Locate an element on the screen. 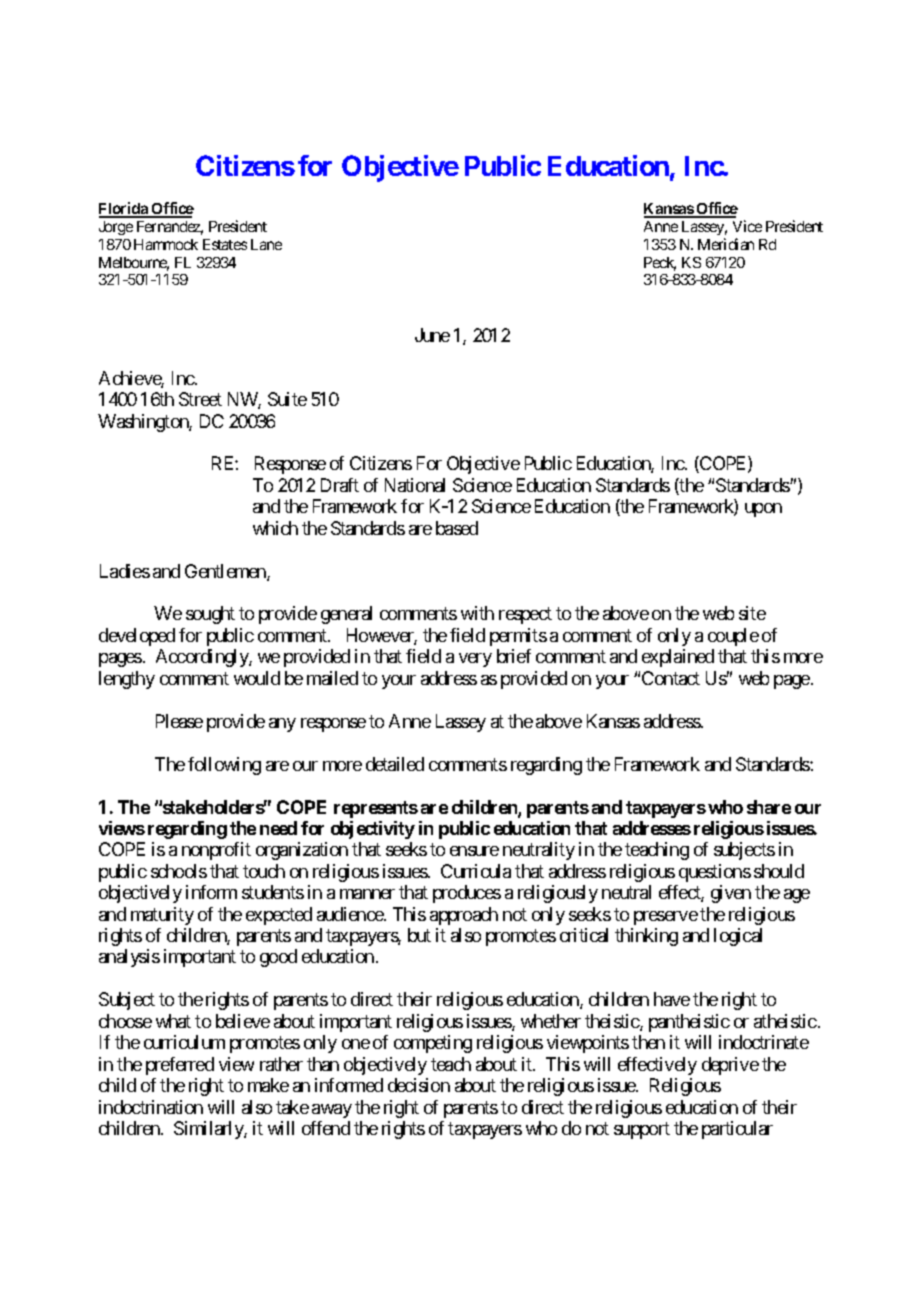 This screenshot has height=1308, width=924. June is located at coordinates (432, 335).
